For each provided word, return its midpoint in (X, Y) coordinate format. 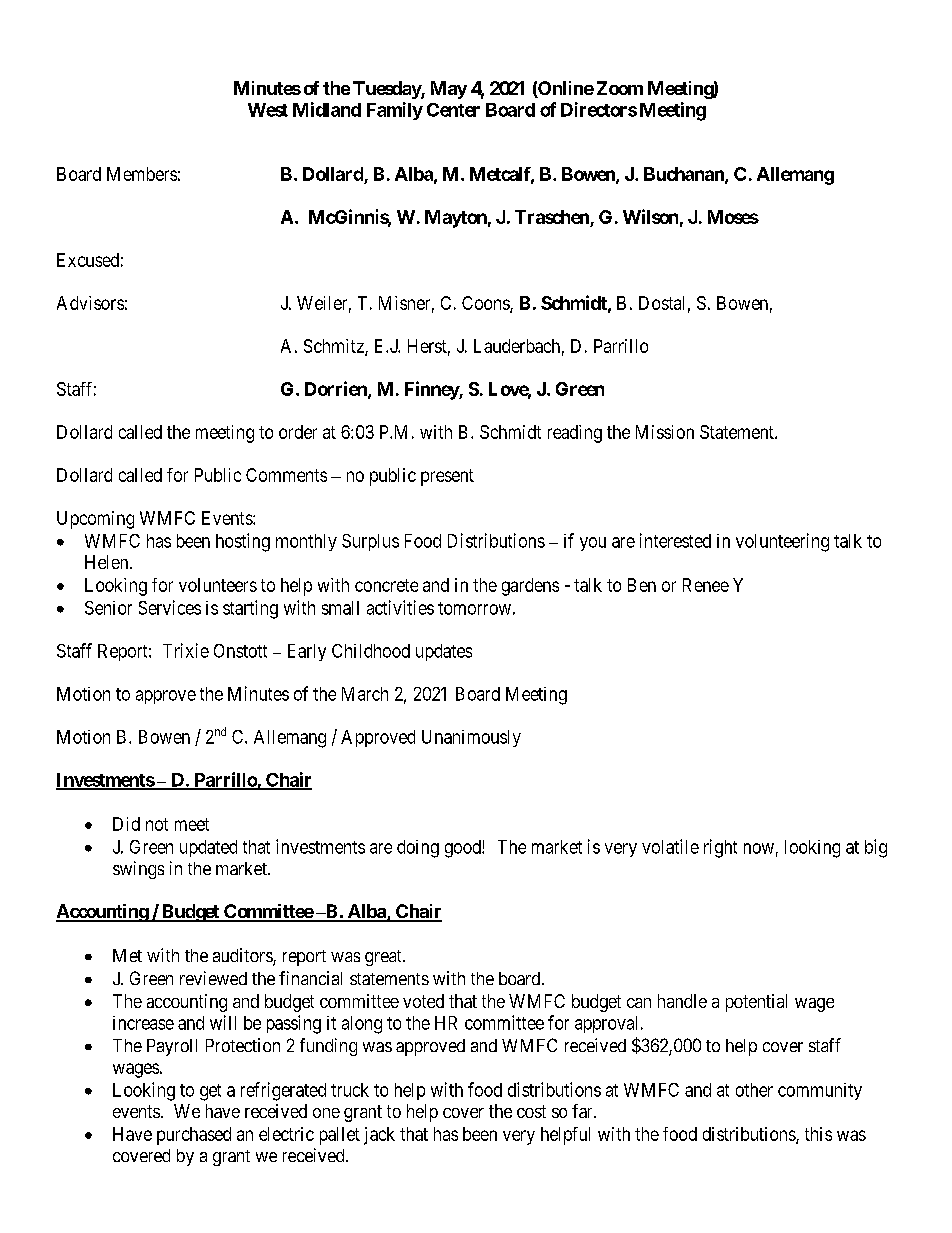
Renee (706, 585)
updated (208, 848)
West (268, 110)
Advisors (90, 303)
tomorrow (474, 608)
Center (453, 110)
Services (170, 607)
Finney (432, 390)
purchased (194, 1136)
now (759, 848)
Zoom (620, 88)
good (464, 849)
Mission (665, 432)
